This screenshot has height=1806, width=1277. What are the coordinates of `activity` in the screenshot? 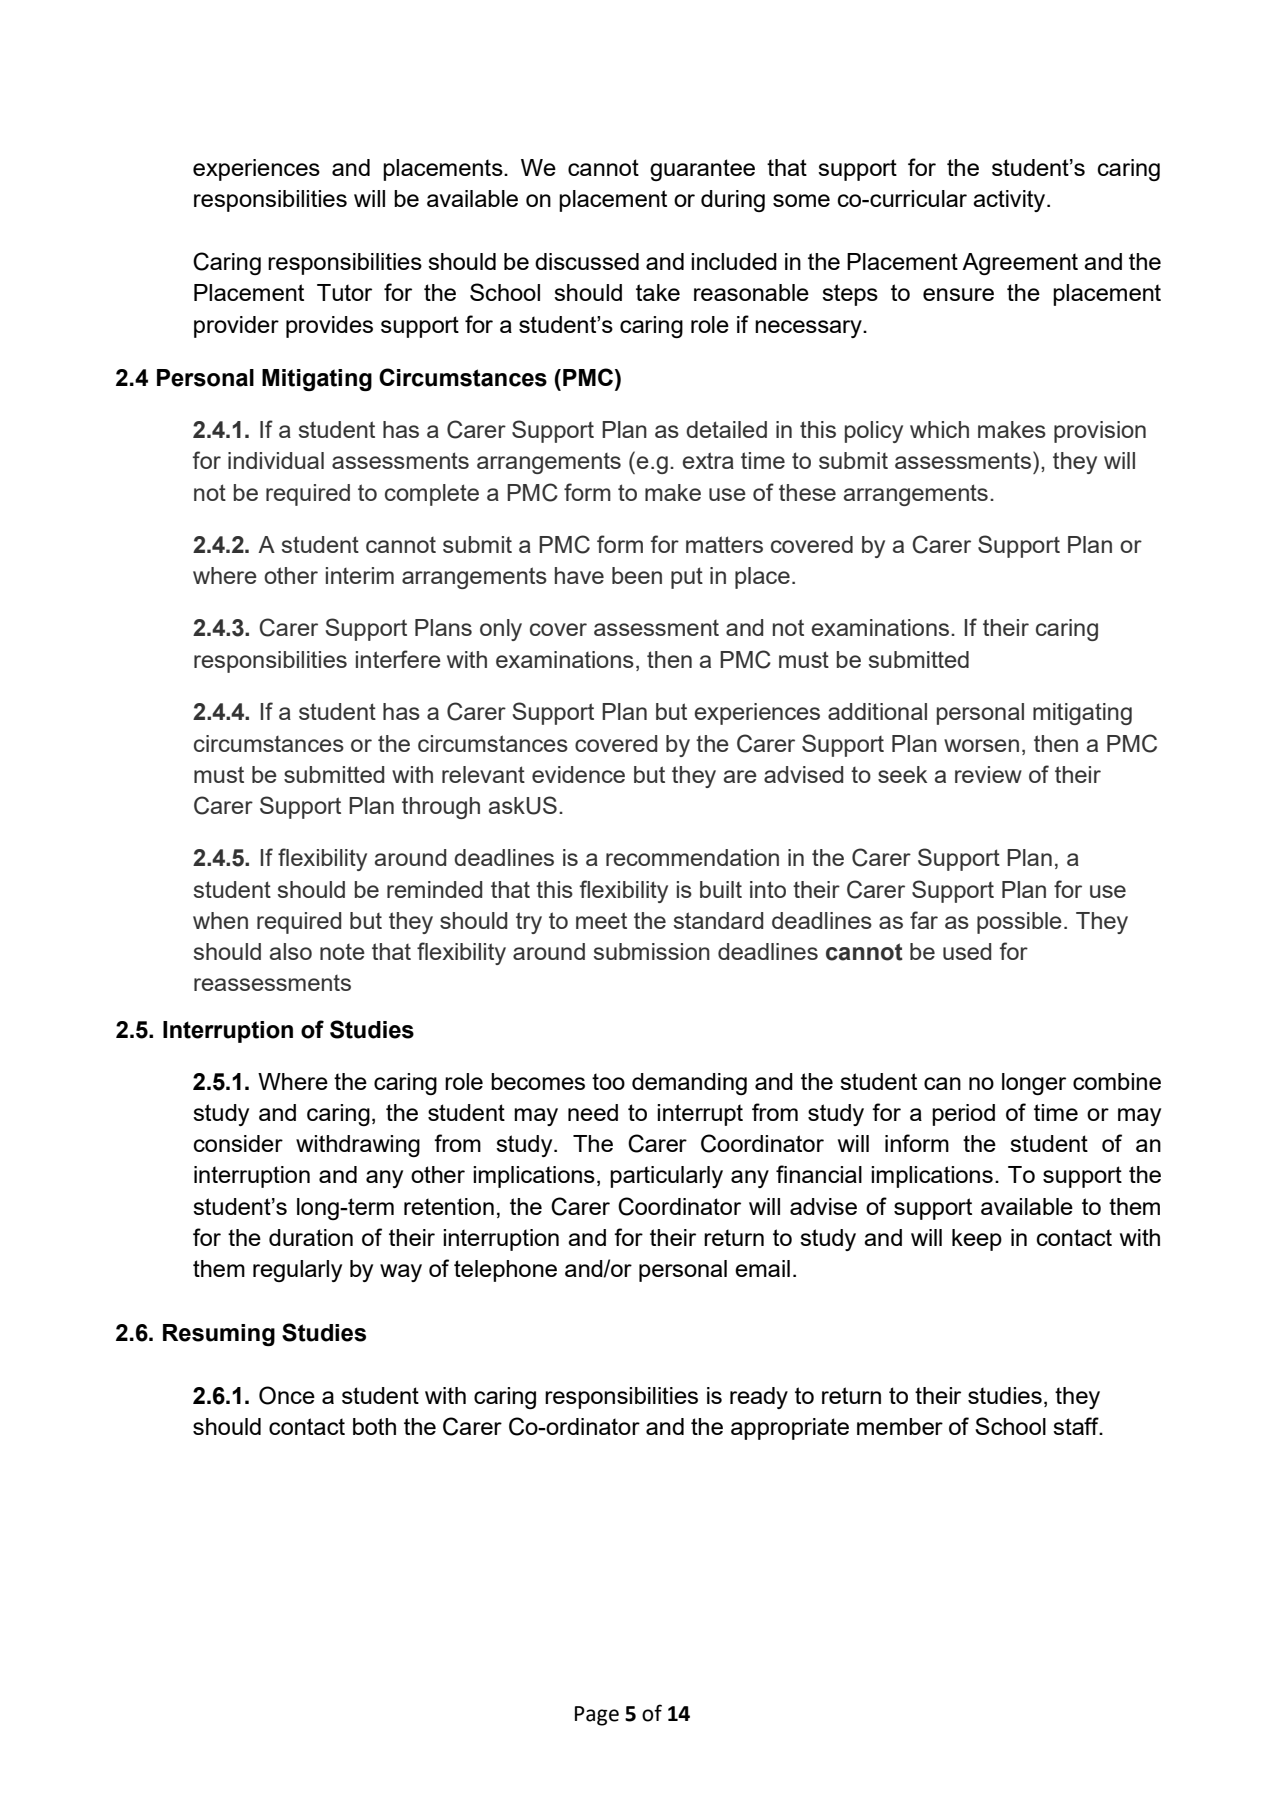 It's located at (1010, 201).
